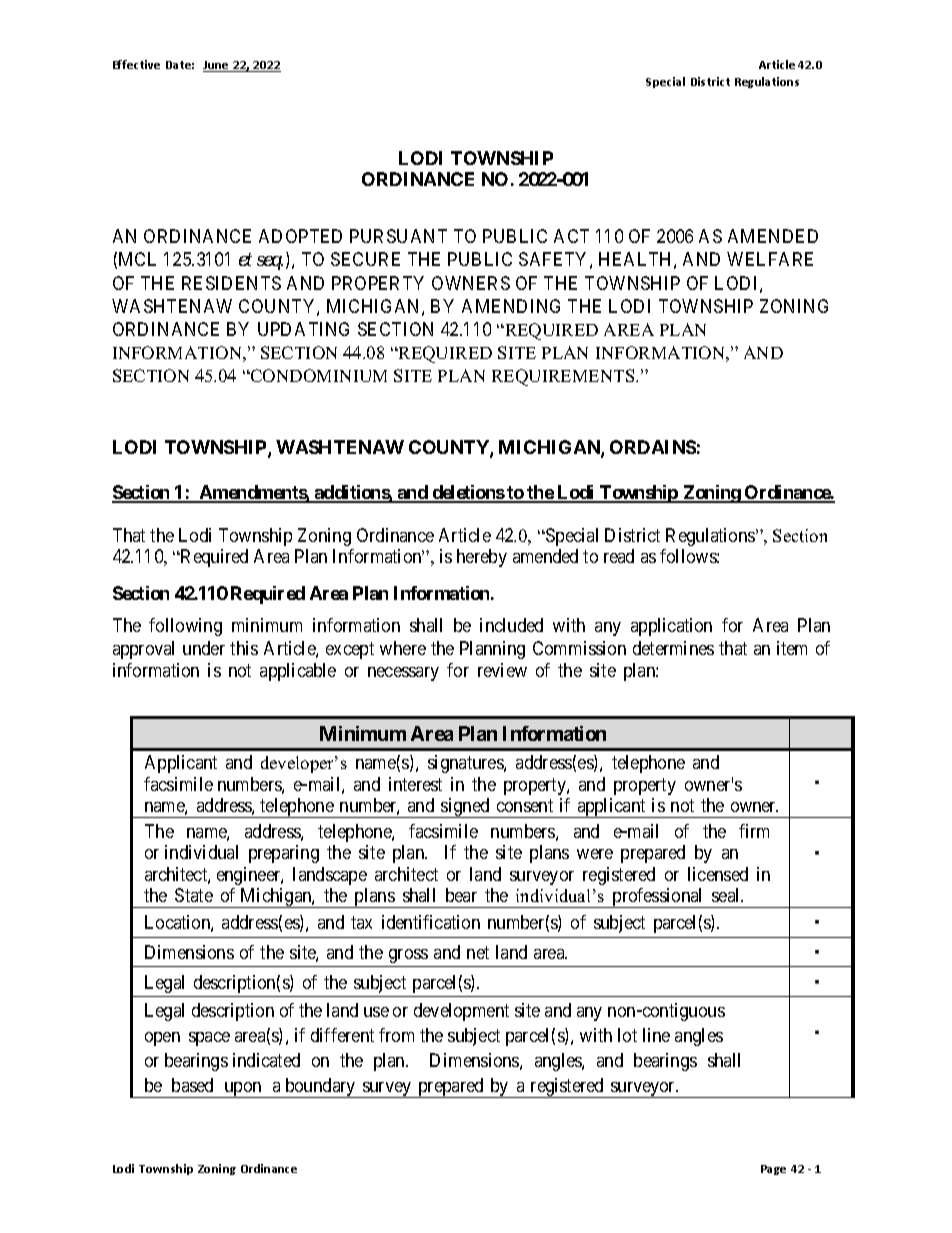 Image resolution: width=952 pixels, height=1233 pixels. What do you see at coordinates (773, 1170) in the page?
I see `Page` at bounding box center [773, 1170].
